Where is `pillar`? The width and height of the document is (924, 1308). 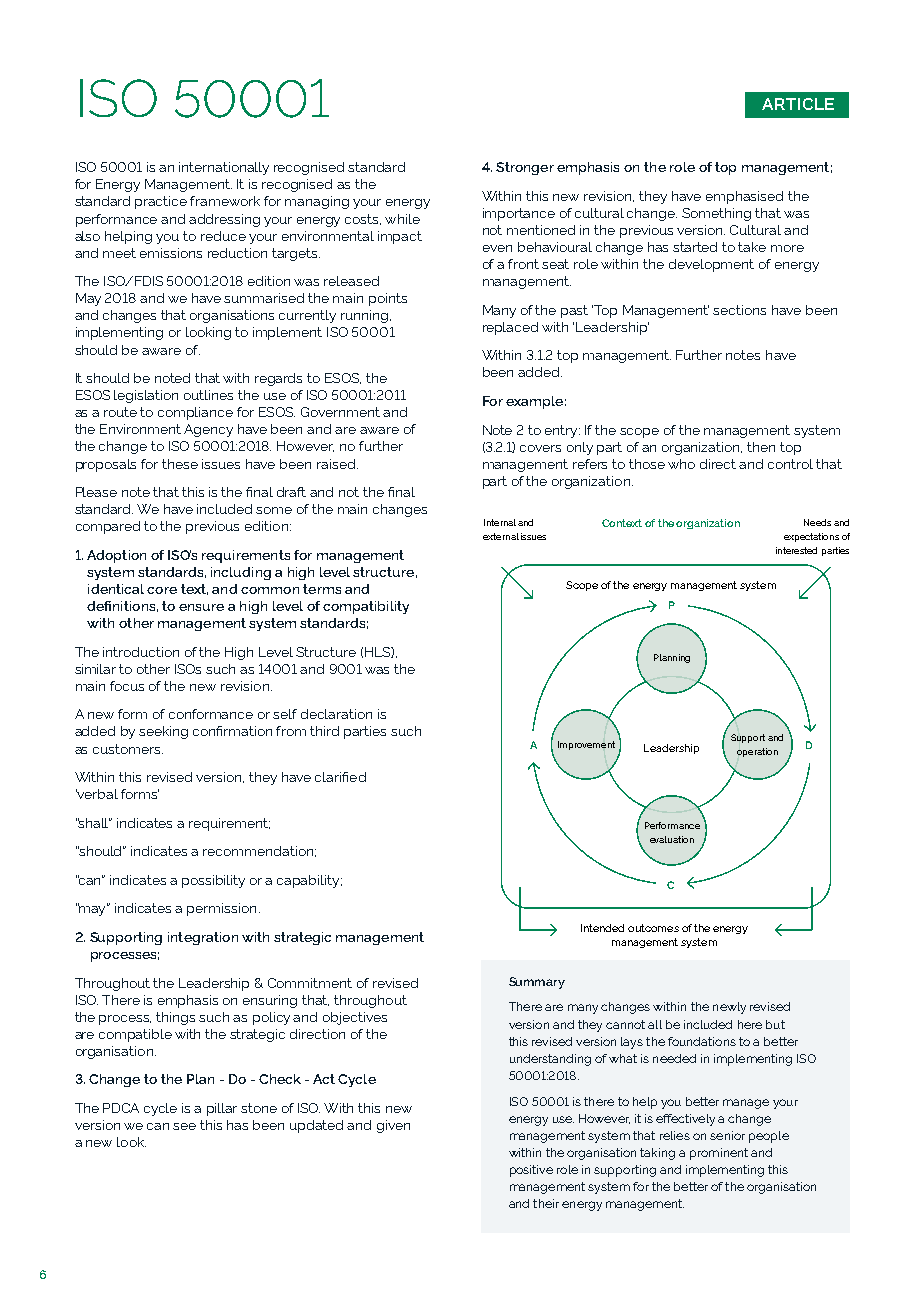 pillar is located at coordinates (222, 1109).
